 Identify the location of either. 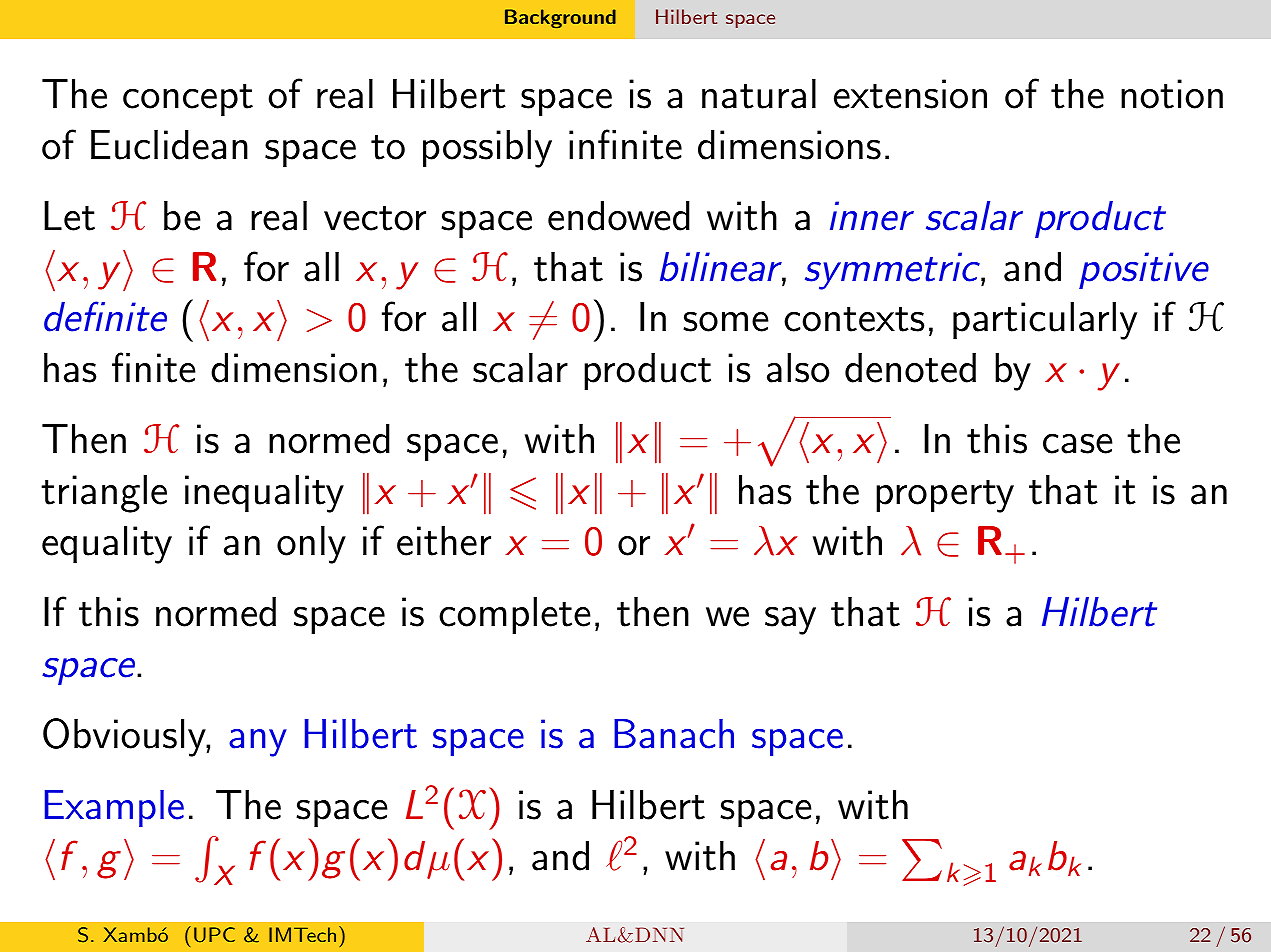
(444, 541).
